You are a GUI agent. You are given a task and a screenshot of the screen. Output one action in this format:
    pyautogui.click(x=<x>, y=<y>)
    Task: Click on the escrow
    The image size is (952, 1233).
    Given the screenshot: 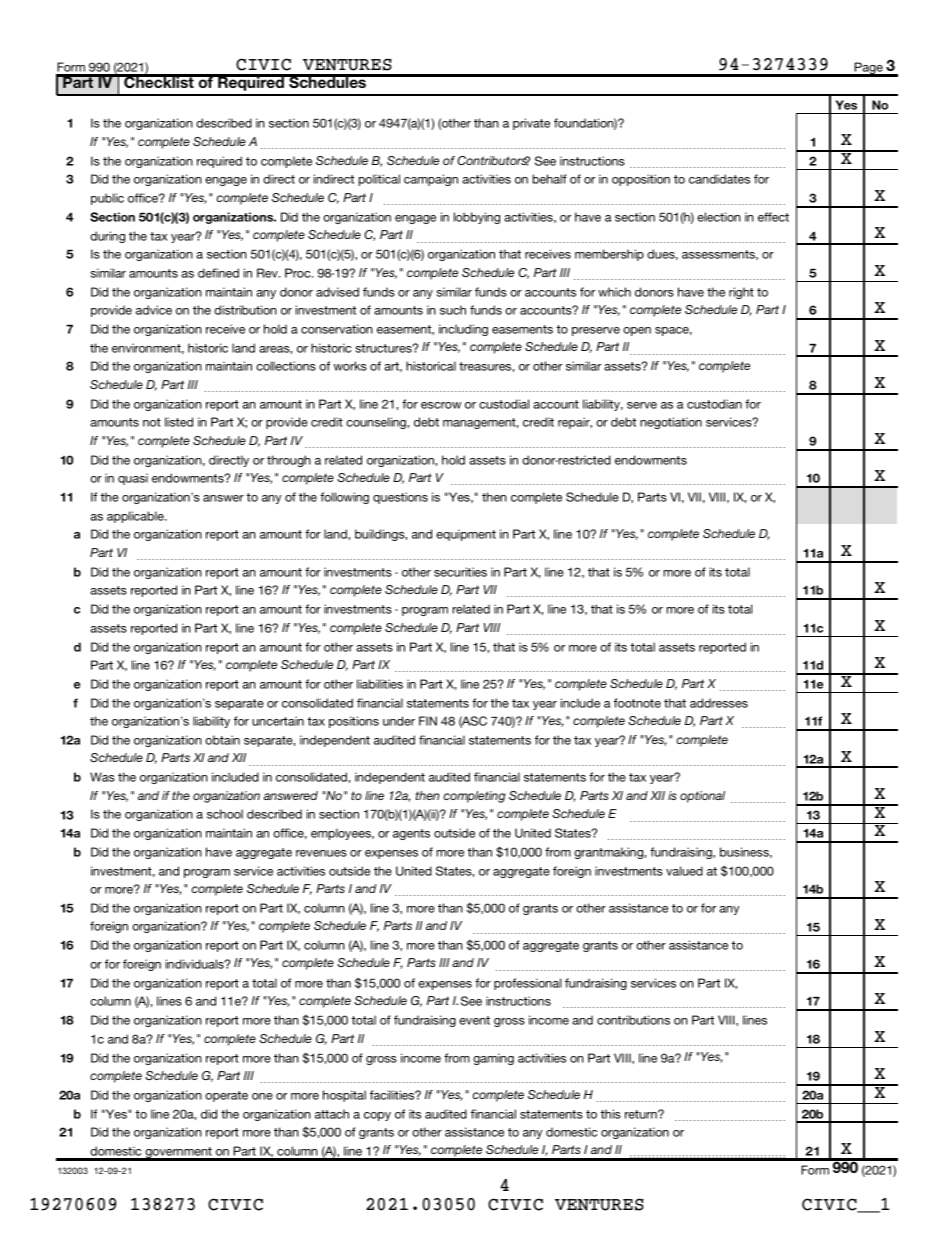 What is the action you would take?
    pyautogui.click(x=441, y=405)
